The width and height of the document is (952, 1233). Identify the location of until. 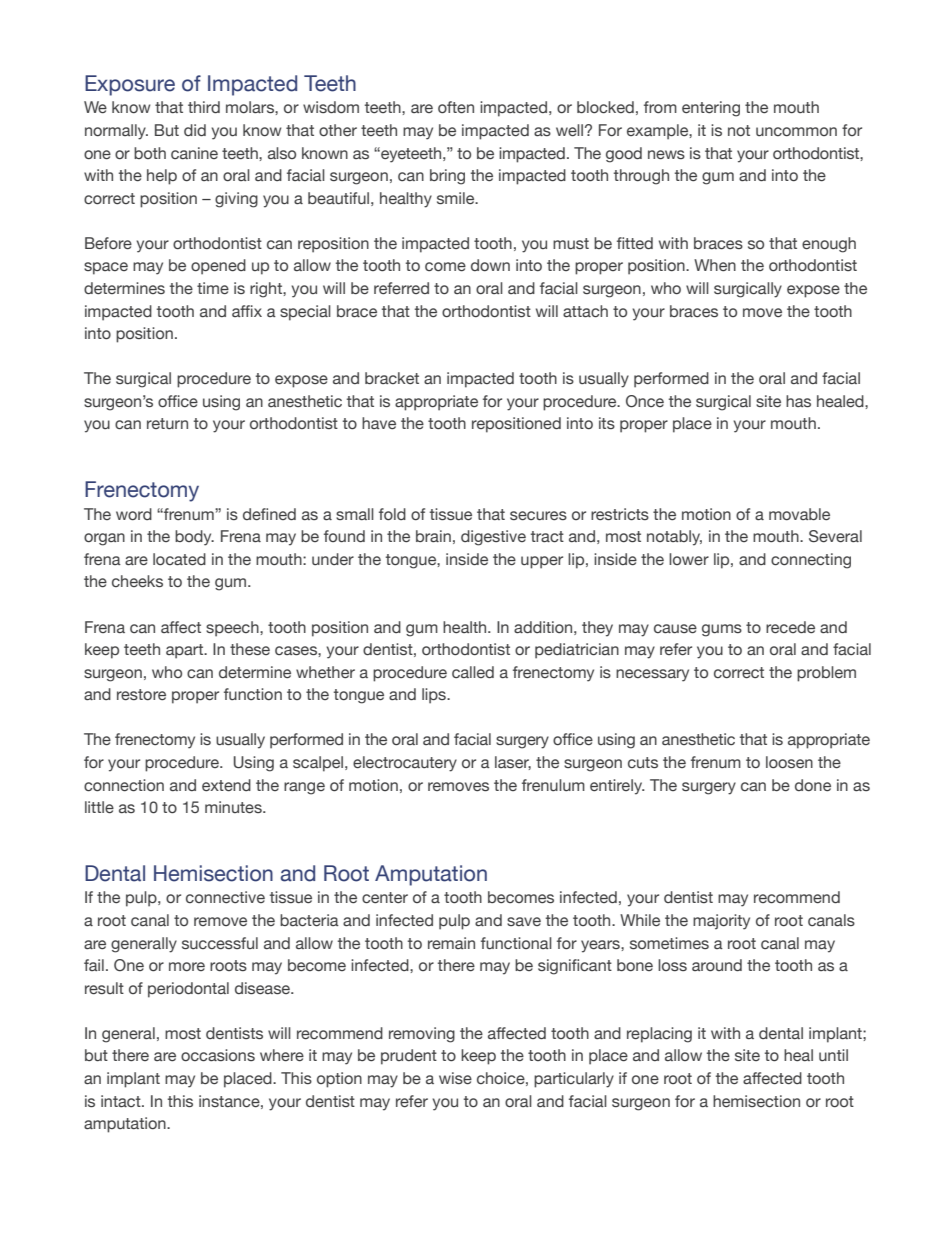
(833, 1055).
